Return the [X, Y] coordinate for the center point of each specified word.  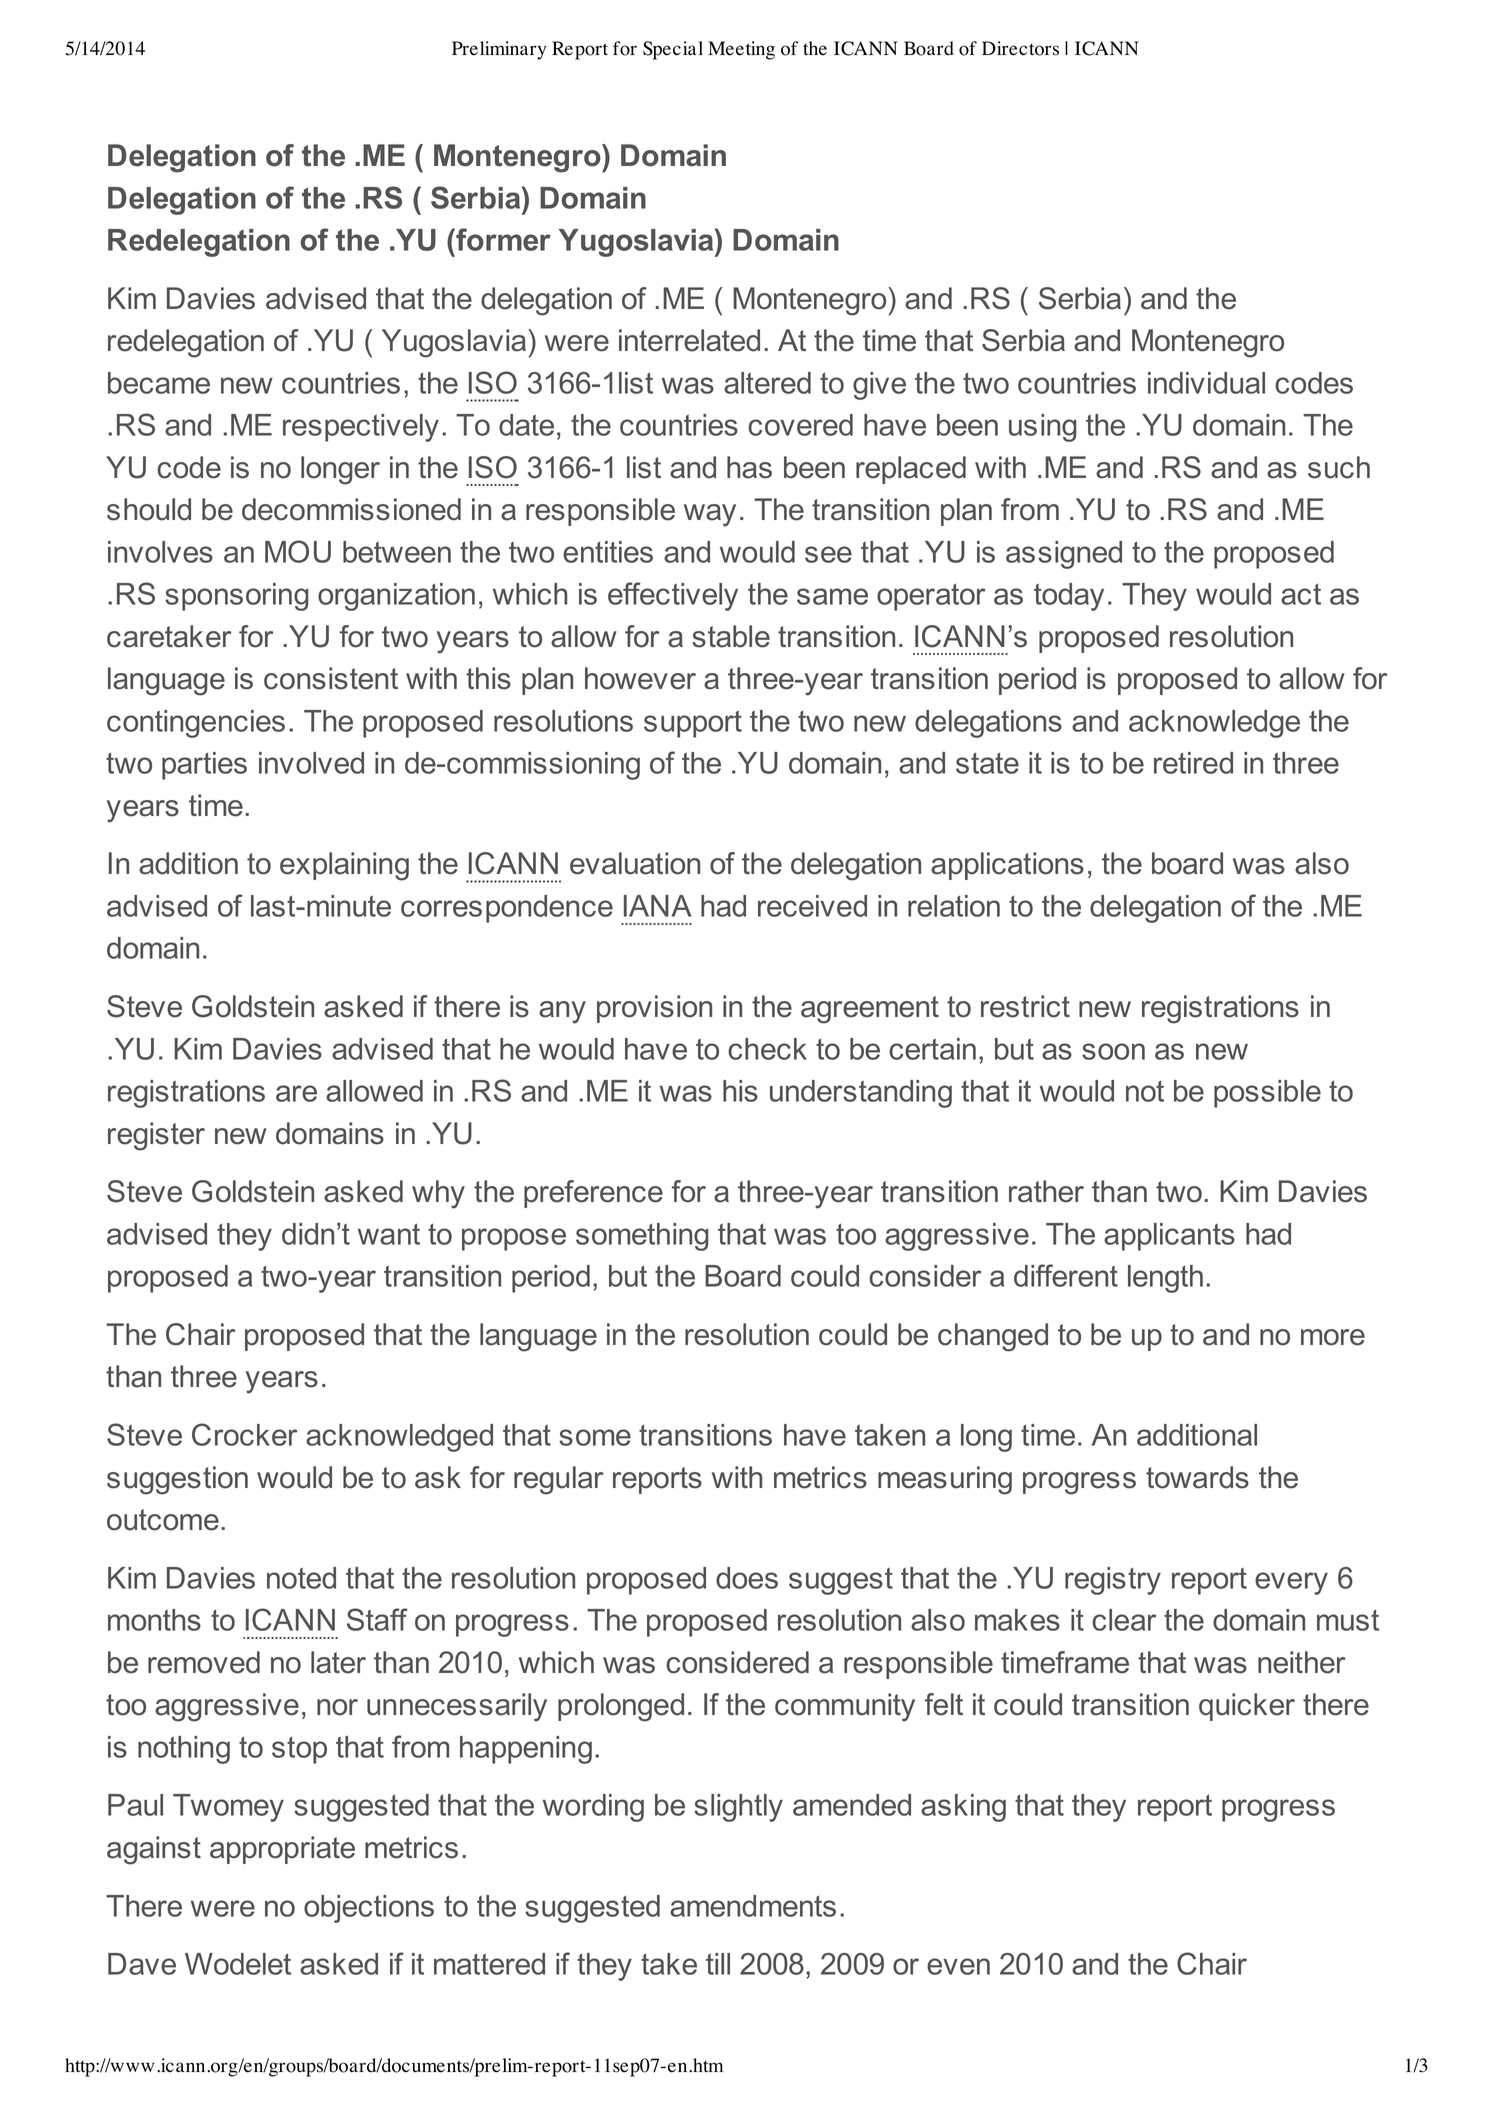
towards [1197, 1477]
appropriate [282, 1850]
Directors [1020, 48]
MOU [298, 551]
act [1301, 594]
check [767, 1049]
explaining [344, 866]
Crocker [244, 1434]
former [502, 239]
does [747, 1578]
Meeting [741, 50]
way [710, 515]
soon [1113, 1051]
